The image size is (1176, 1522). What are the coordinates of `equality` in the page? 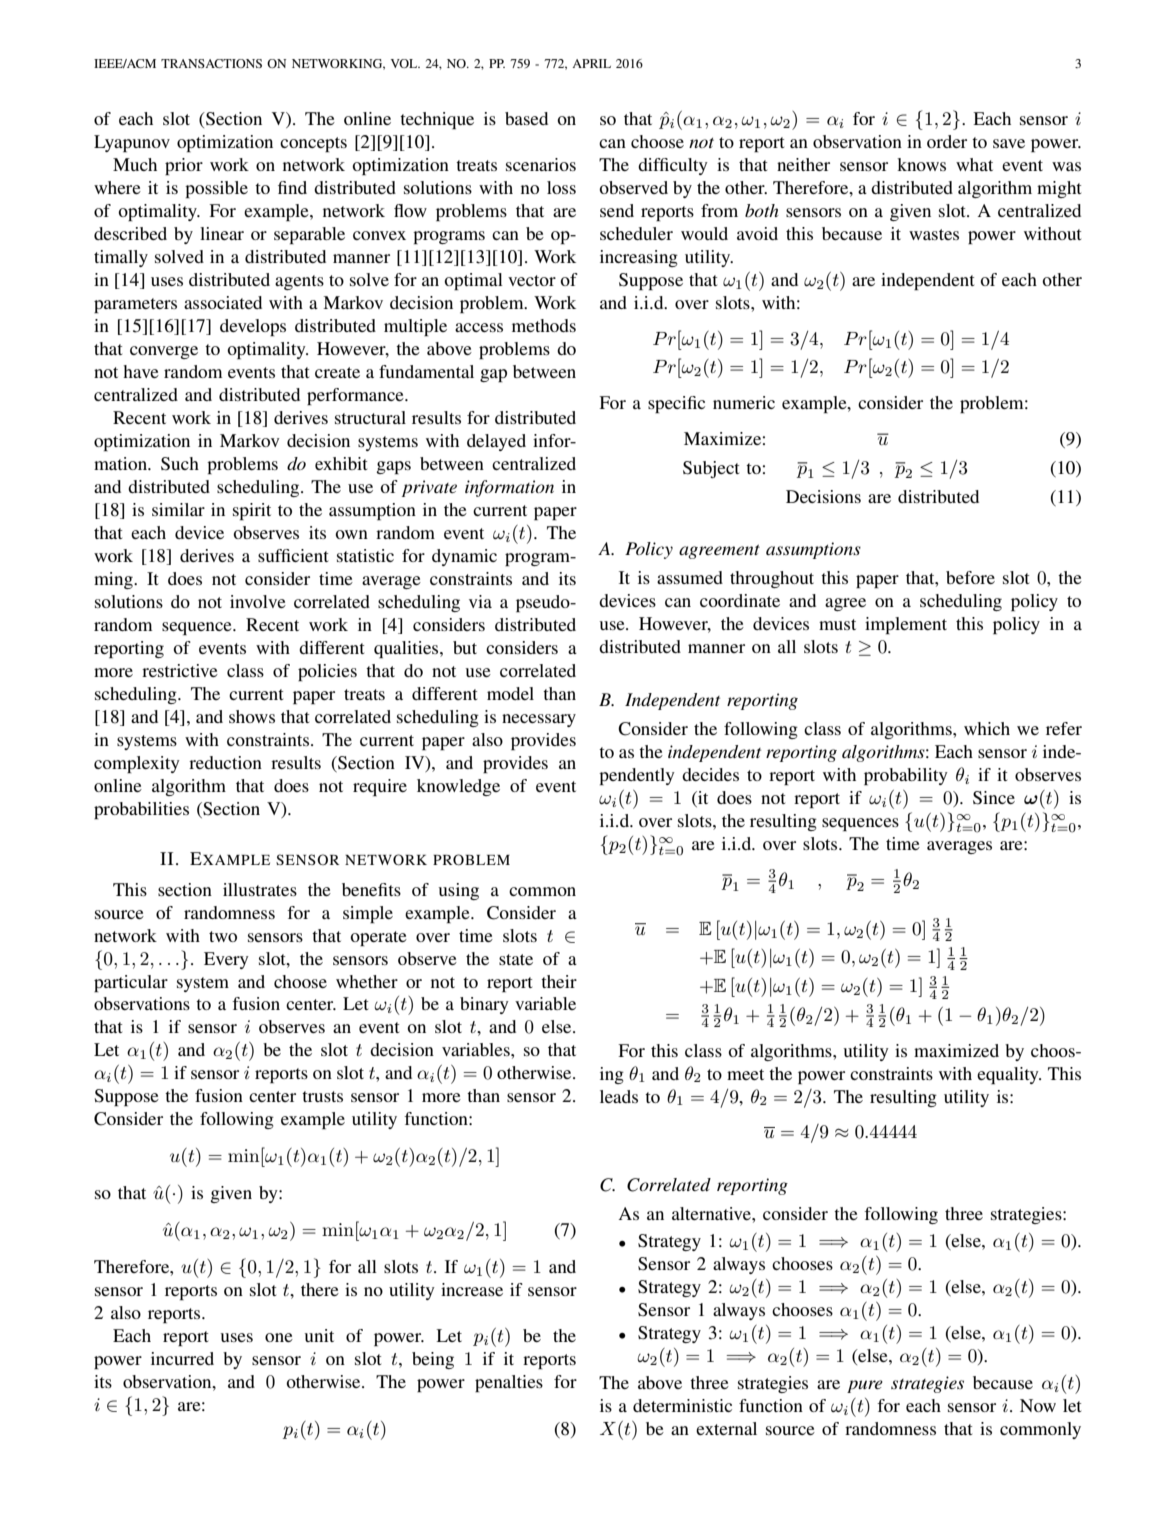 It's located at (1009, 1075).
